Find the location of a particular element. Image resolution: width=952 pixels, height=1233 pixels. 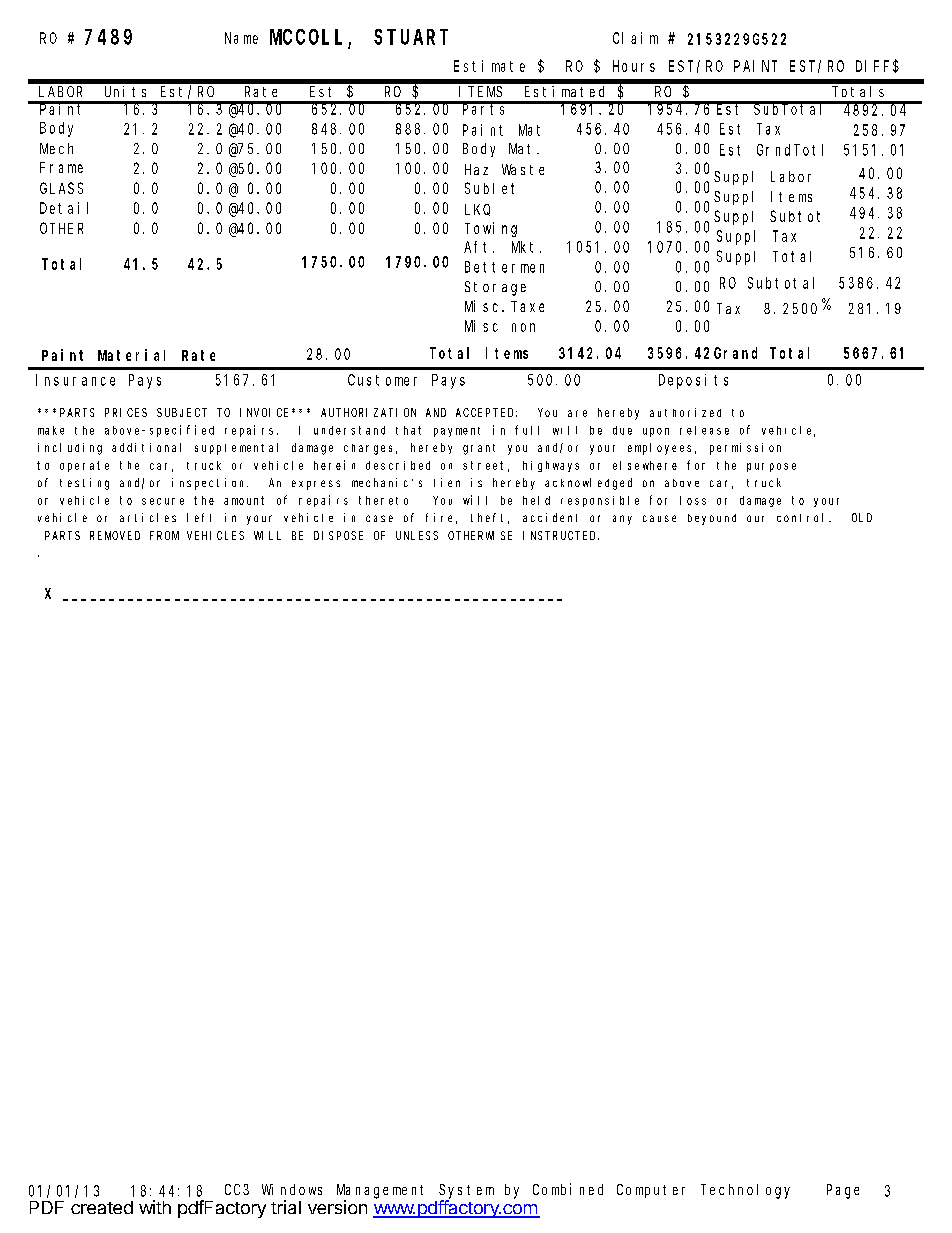

control is located at coordinates (803, 517).
